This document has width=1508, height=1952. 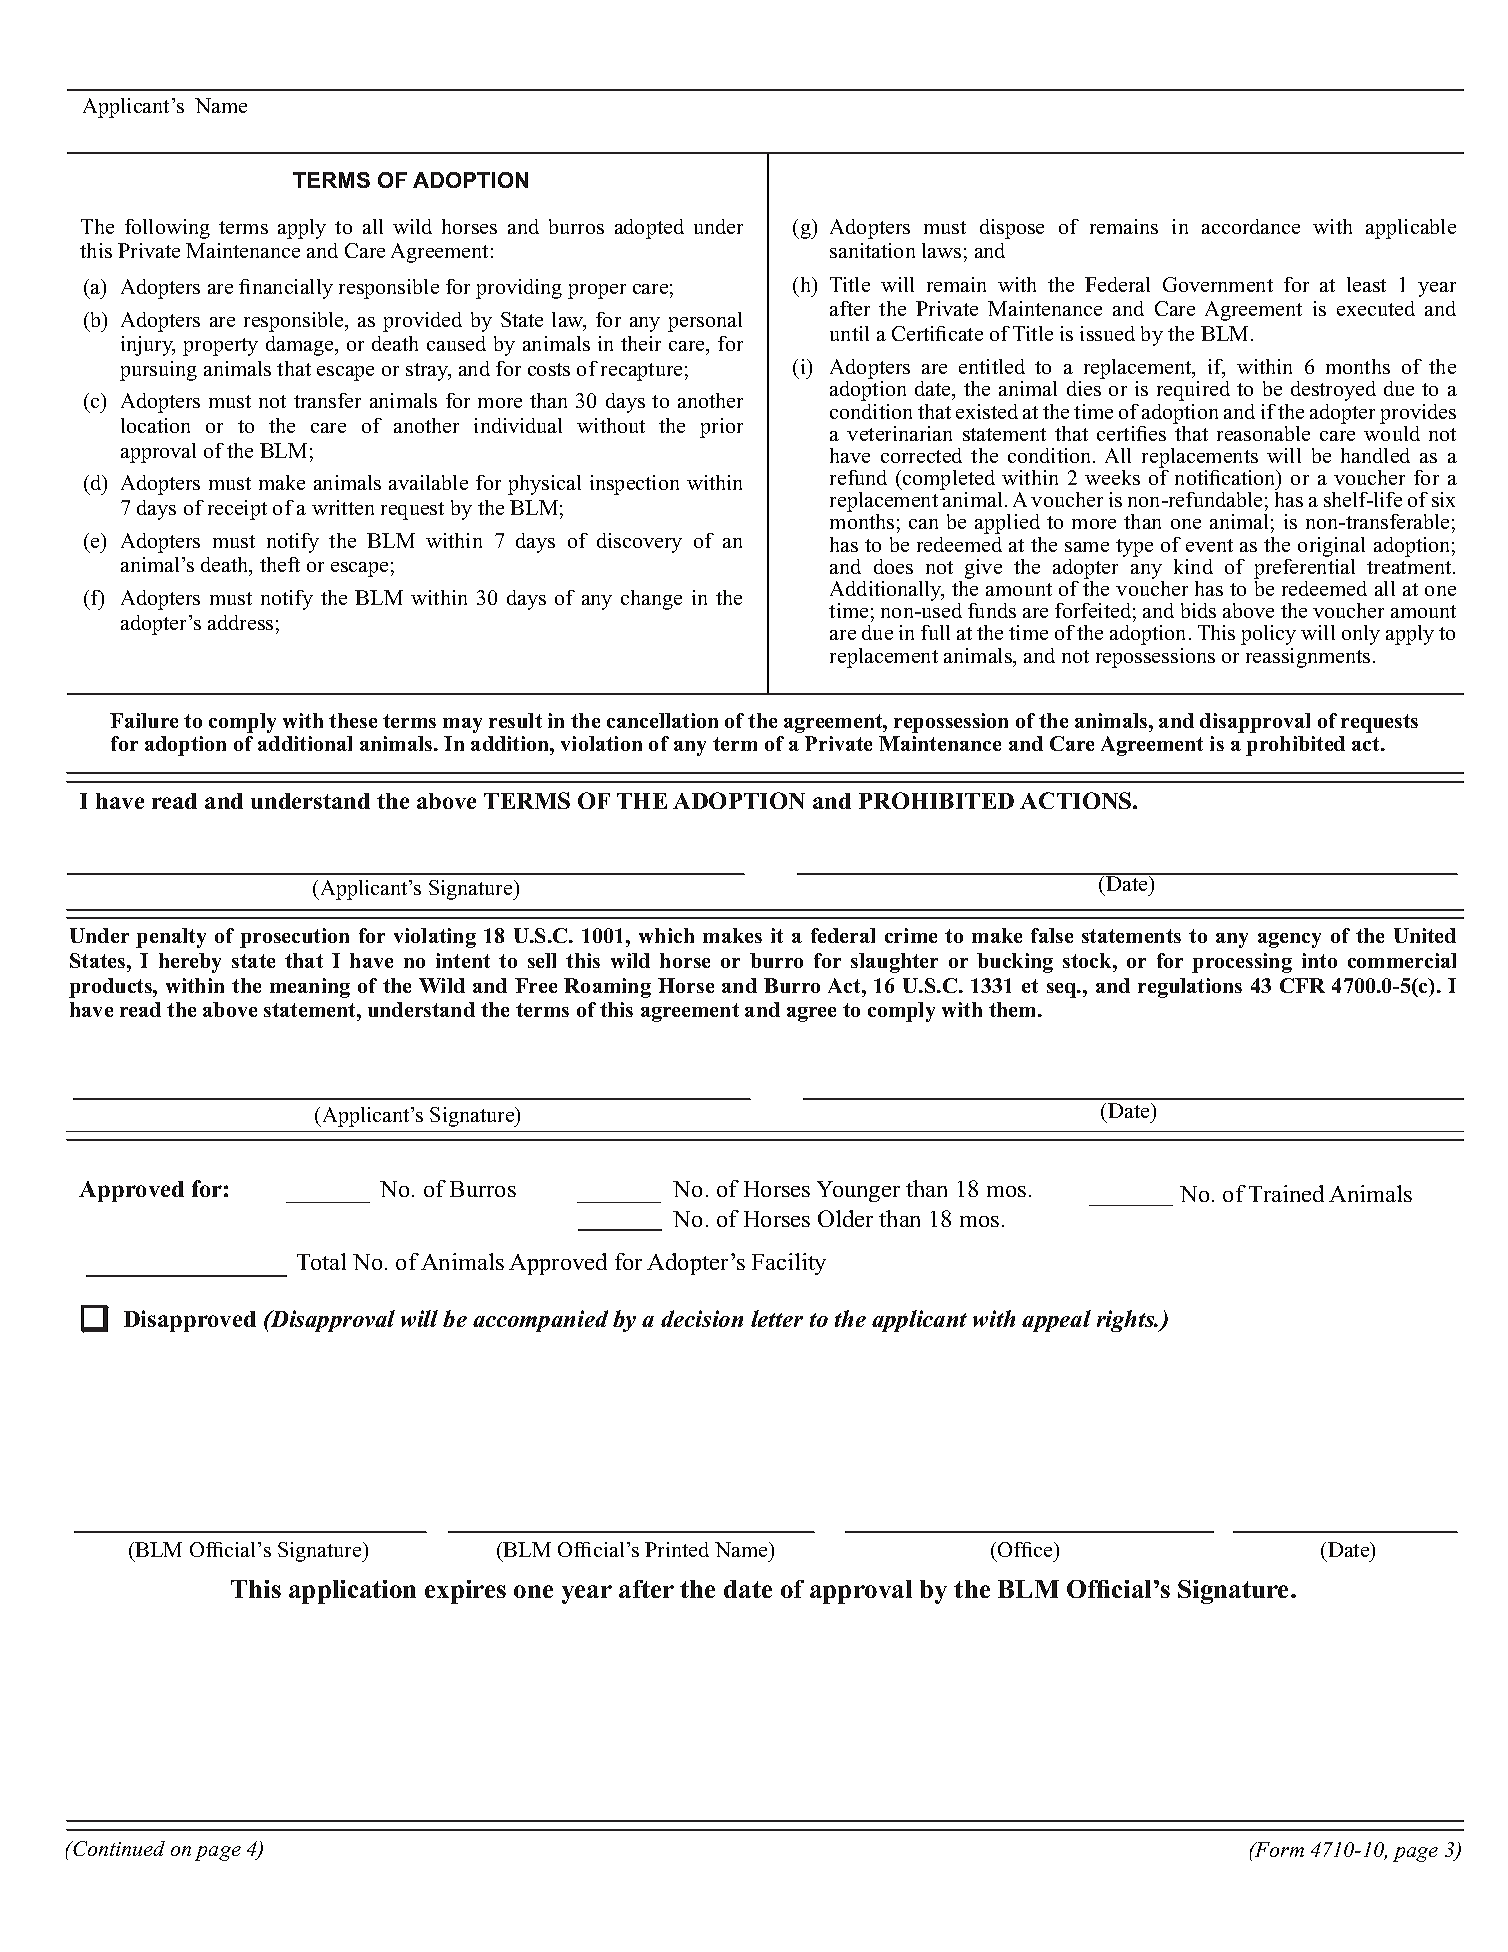 I want to click on meaning, so click(x=310, y=988).
